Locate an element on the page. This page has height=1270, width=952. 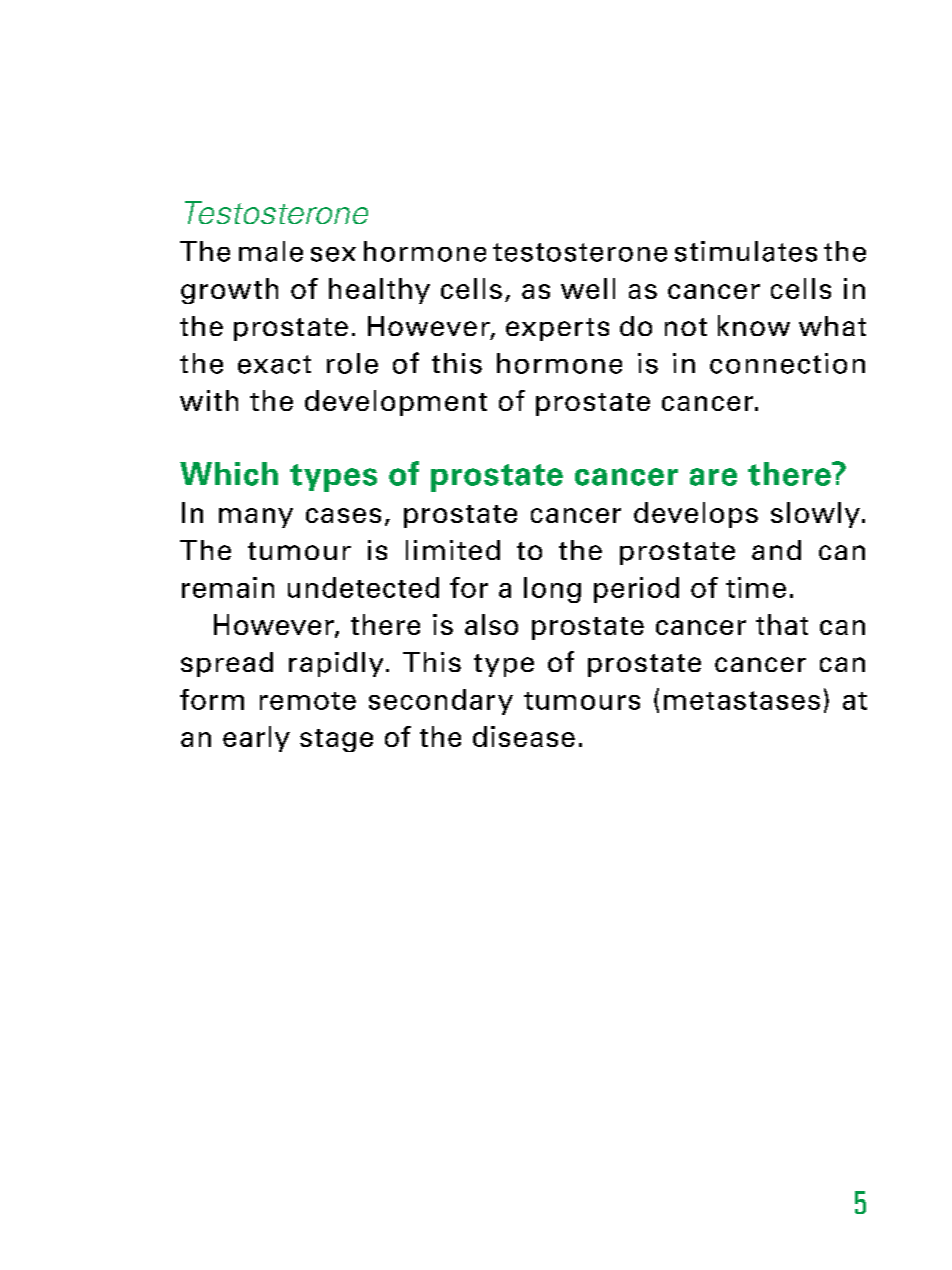
disease is located at coordinates (524, 736).
